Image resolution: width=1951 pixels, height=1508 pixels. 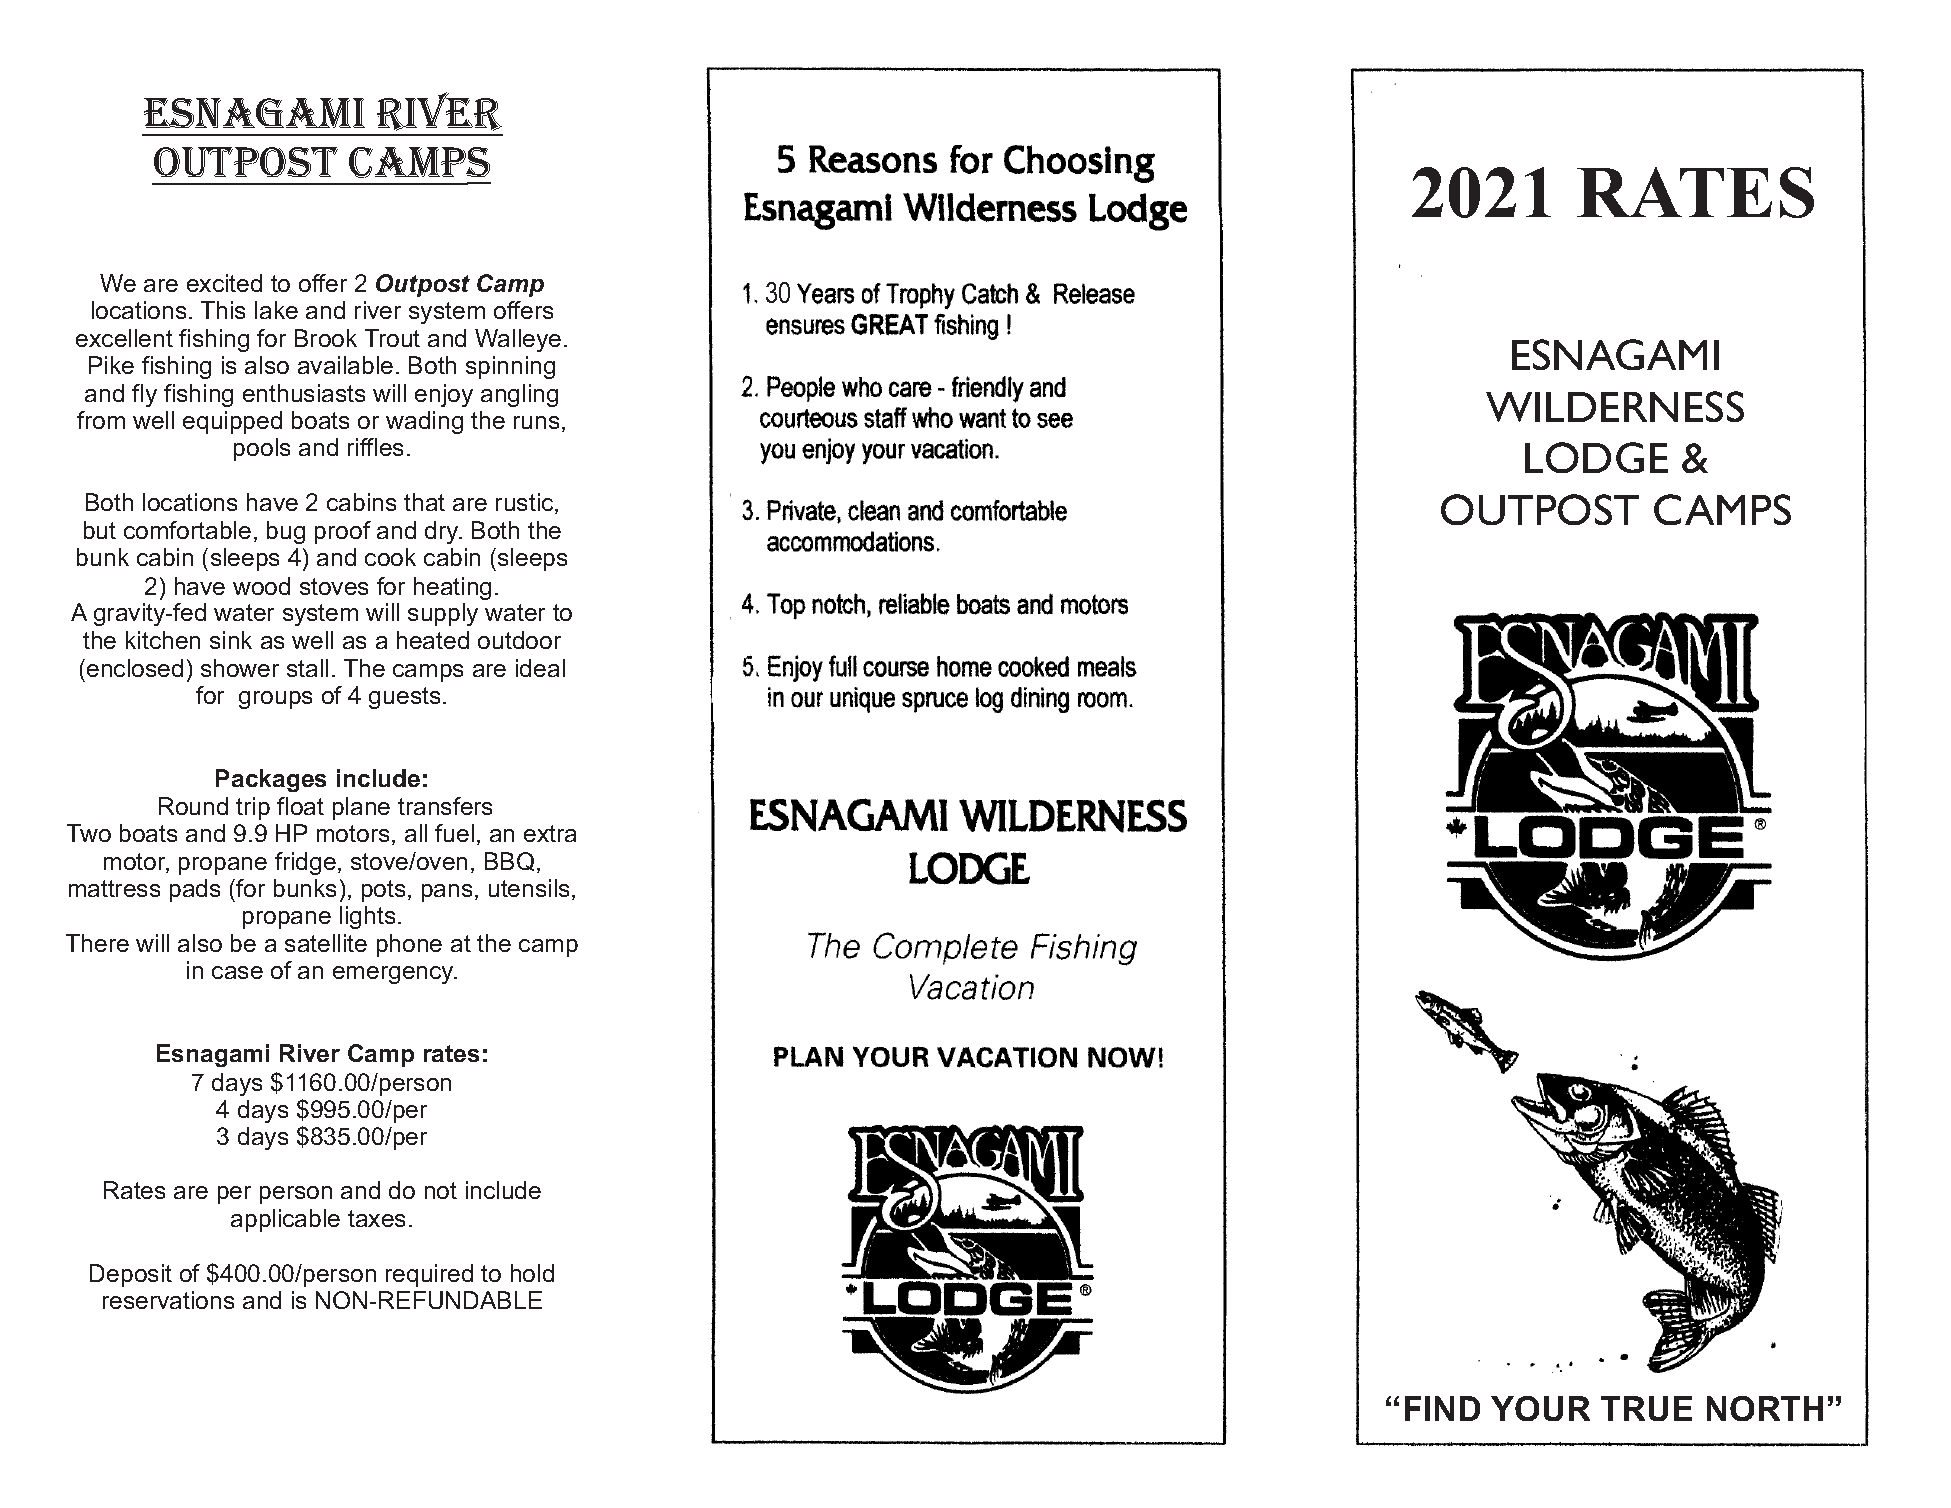 I want to click on WILDERNESS, so click(x=1615, y=406).
